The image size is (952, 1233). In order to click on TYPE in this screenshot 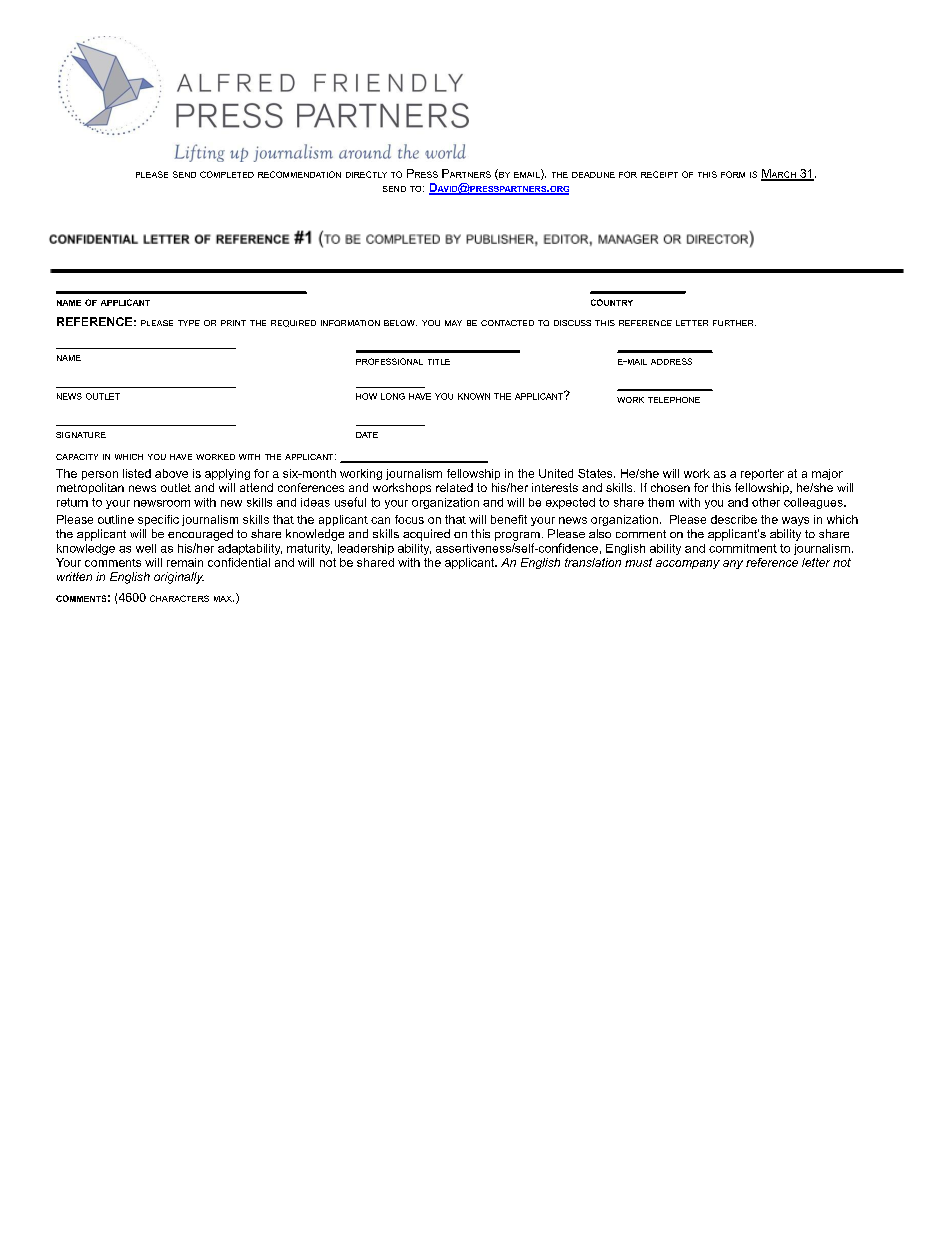, I will do `click(189, 323)`.
